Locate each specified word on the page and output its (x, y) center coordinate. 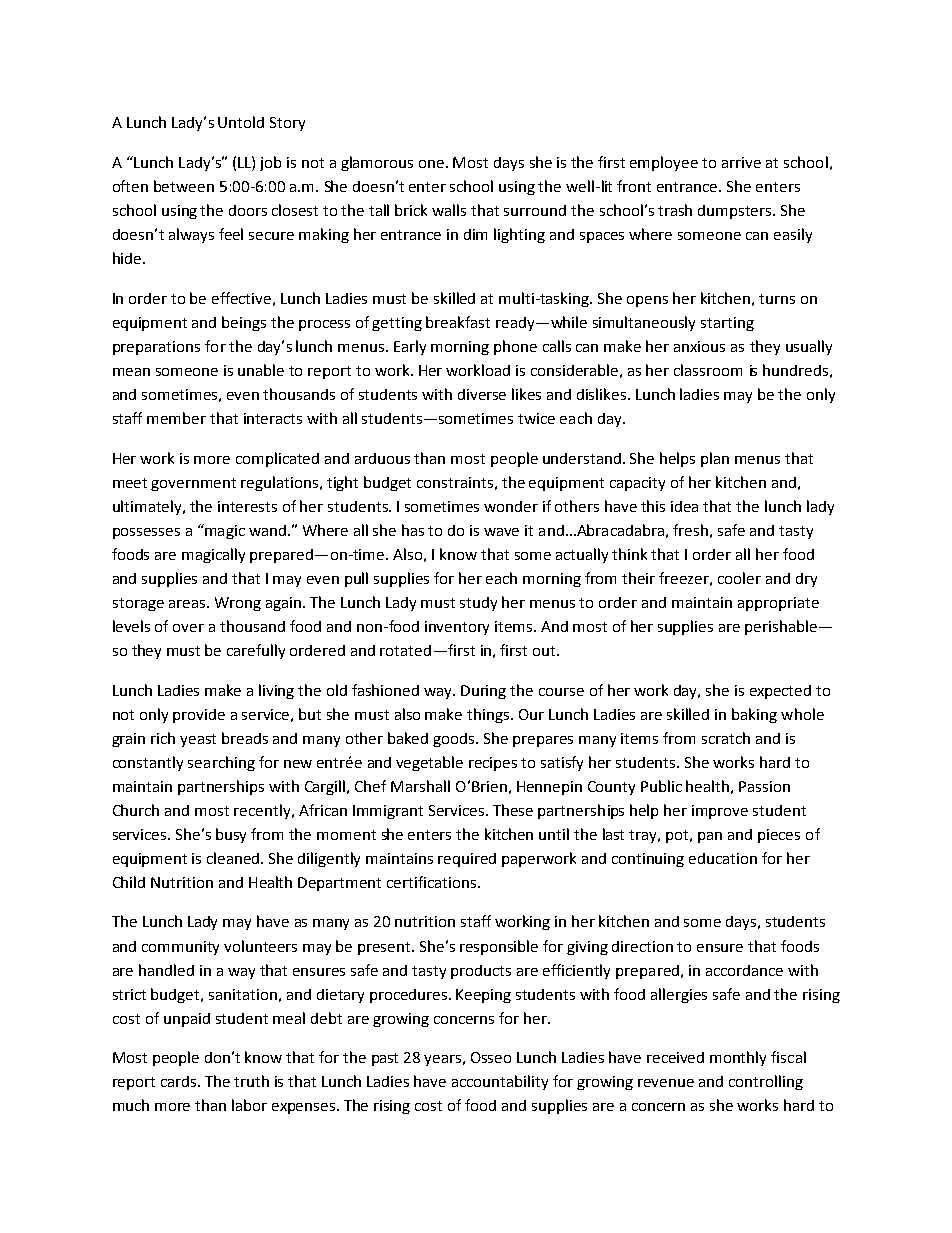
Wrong (238, 604)
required (467, 860)
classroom (708, 370)
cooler (739, 578)
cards (180, 1081)
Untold (241, 122)
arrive (741, 162)
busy (231, 835)
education (723, 858)
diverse (482, 394)
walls (449, 210)
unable (261, 370)
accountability (500, 1082)
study (478, 604)
